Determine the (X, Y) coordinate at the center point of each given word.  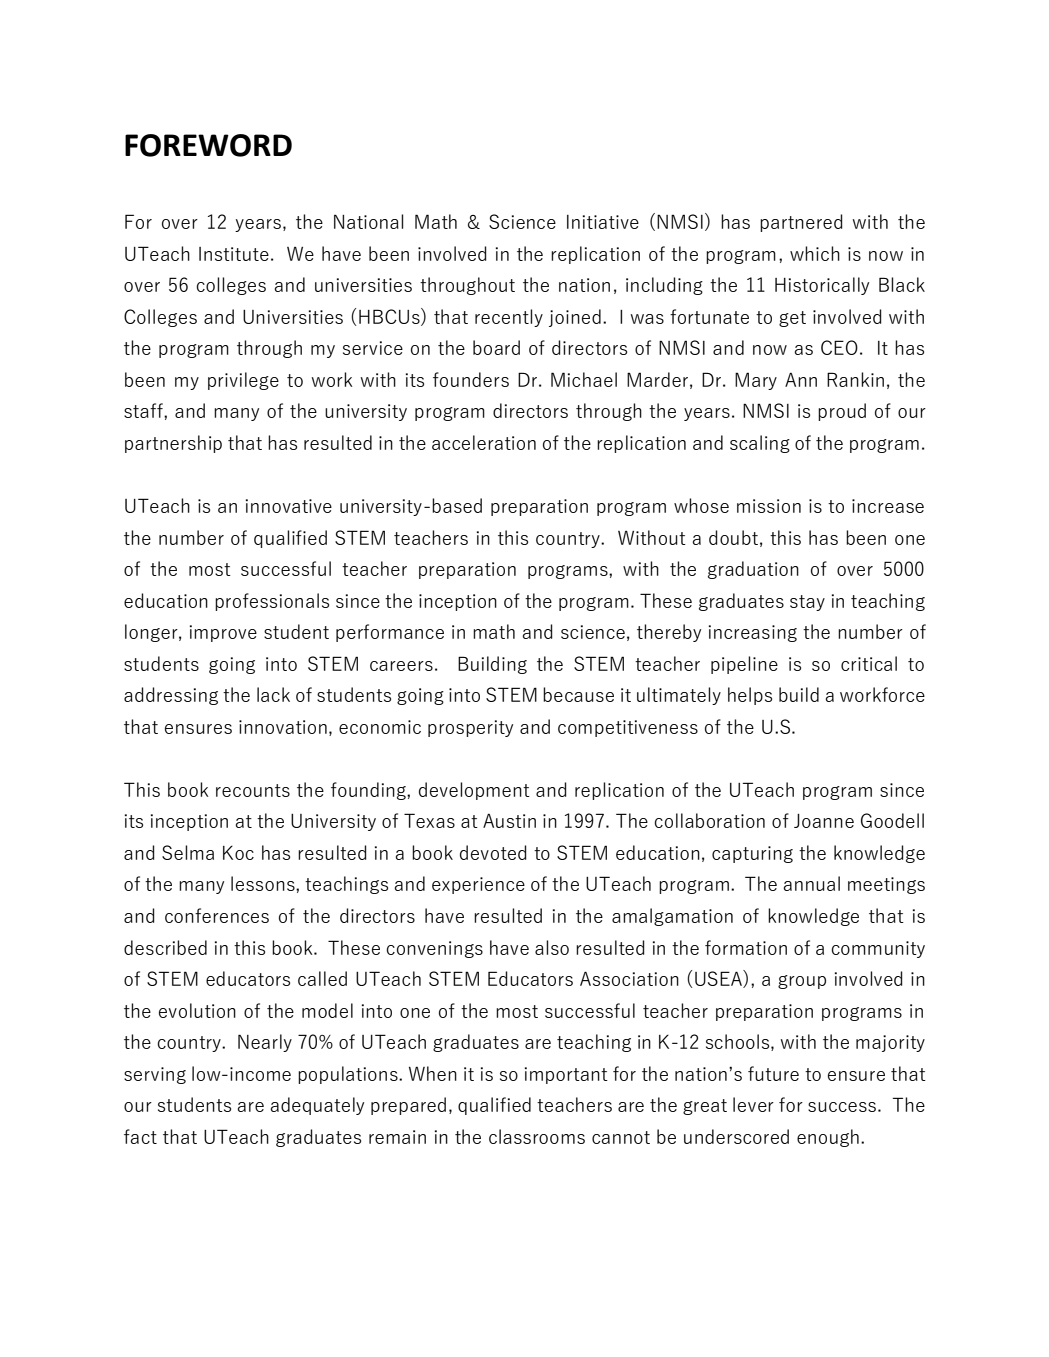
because (578, 694)
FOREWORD (208, 145)
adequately (317, 1106)
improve (223, 633)
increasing (753, 633)
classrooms (537, 1136)
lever (753, 1104)
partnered (801, 223)
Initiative (603, 222)
